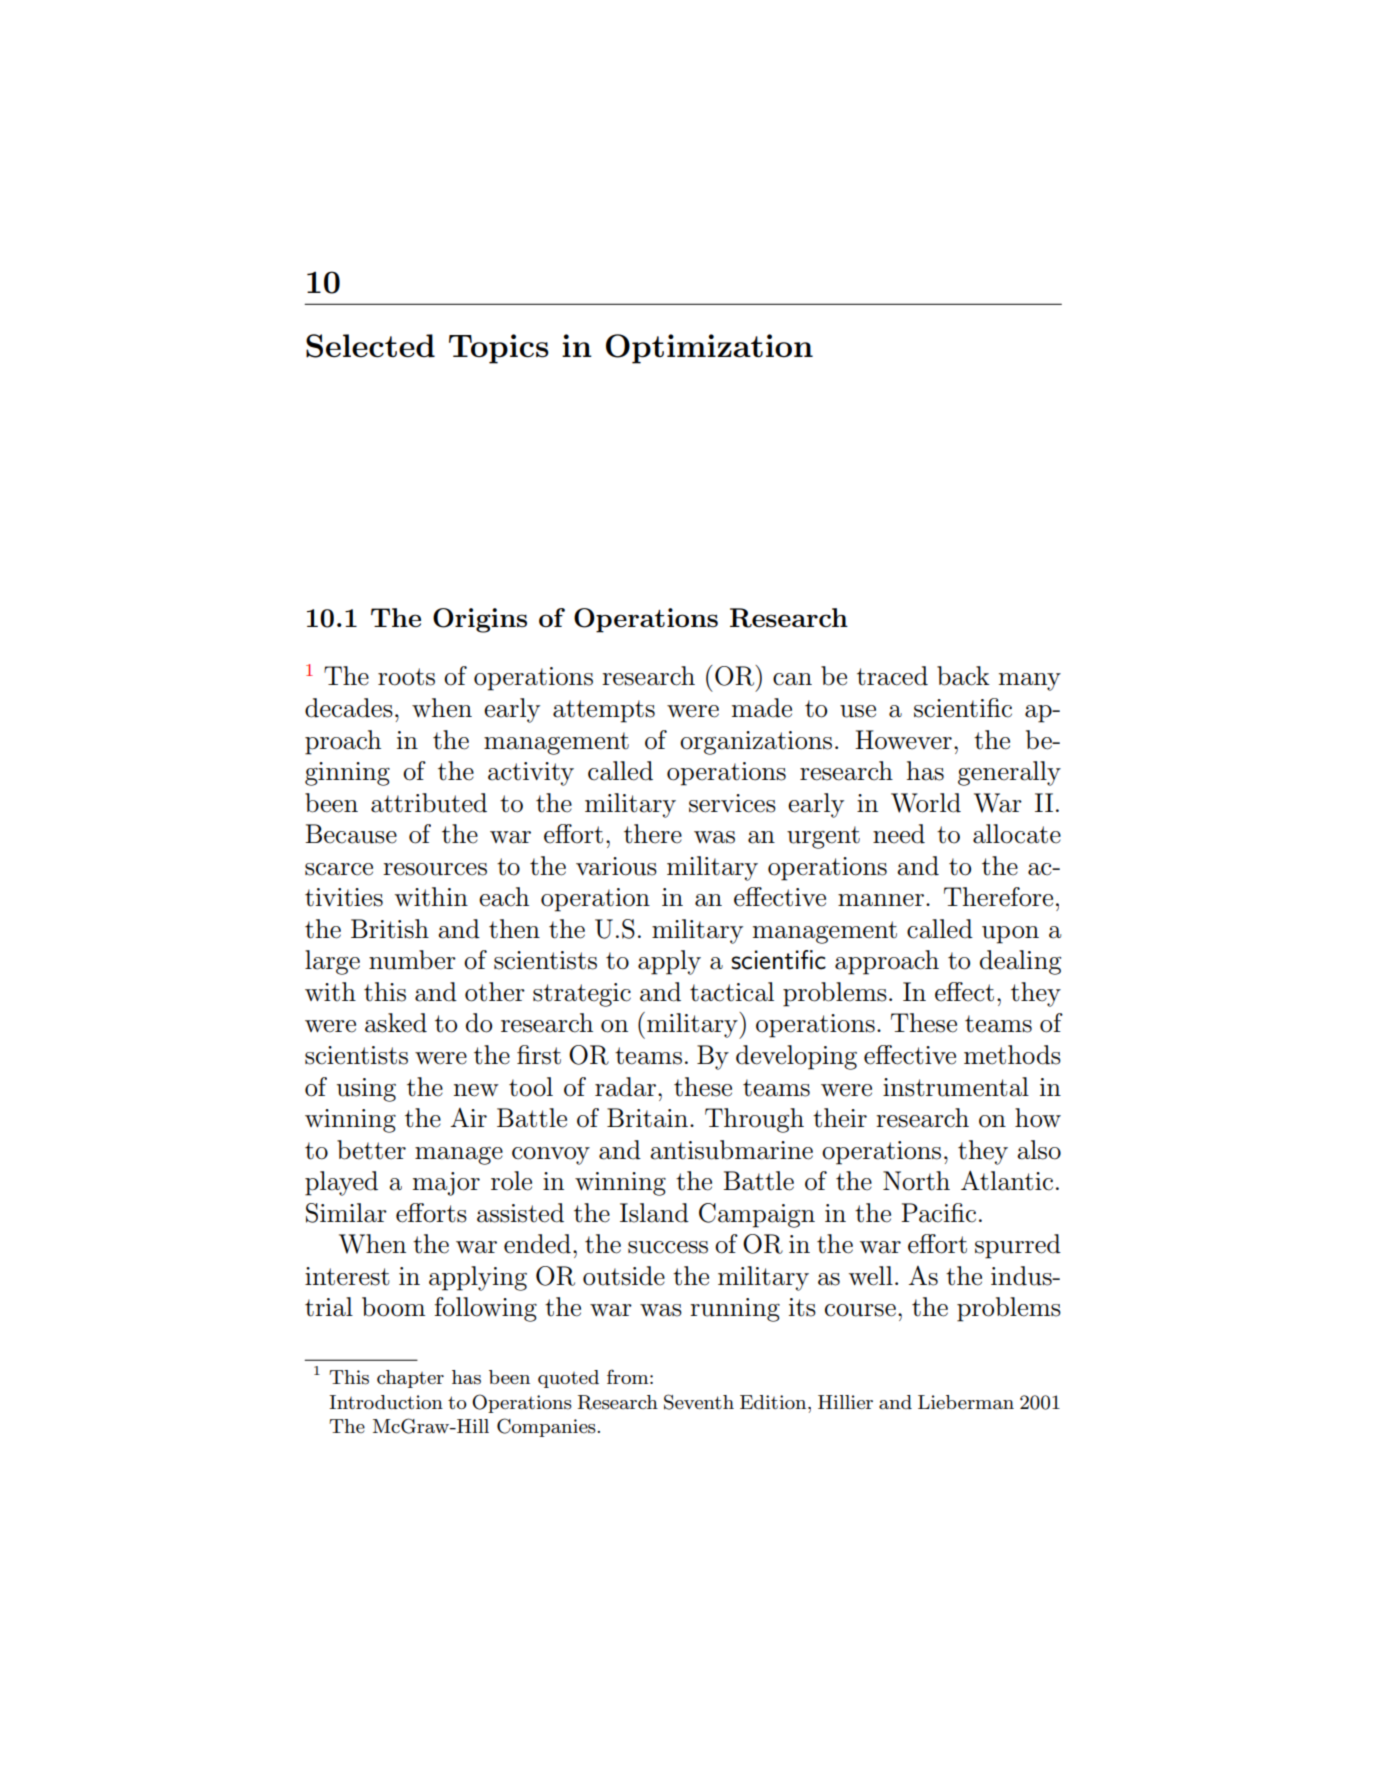  I want to click on Britain, so click(647, 1118).
